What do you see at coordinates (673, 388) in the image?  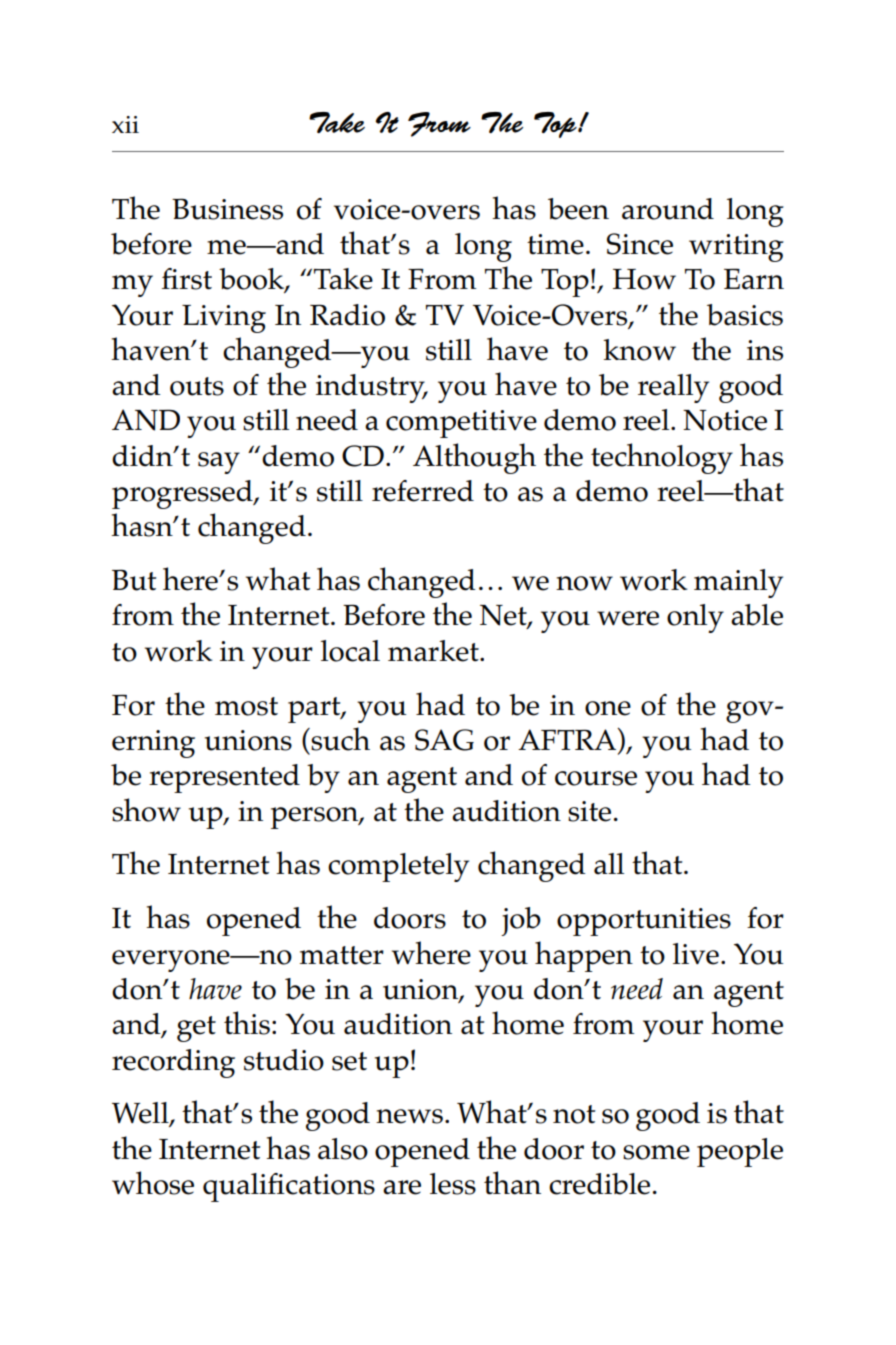 I see `really` at bounding box center [673, 388].
